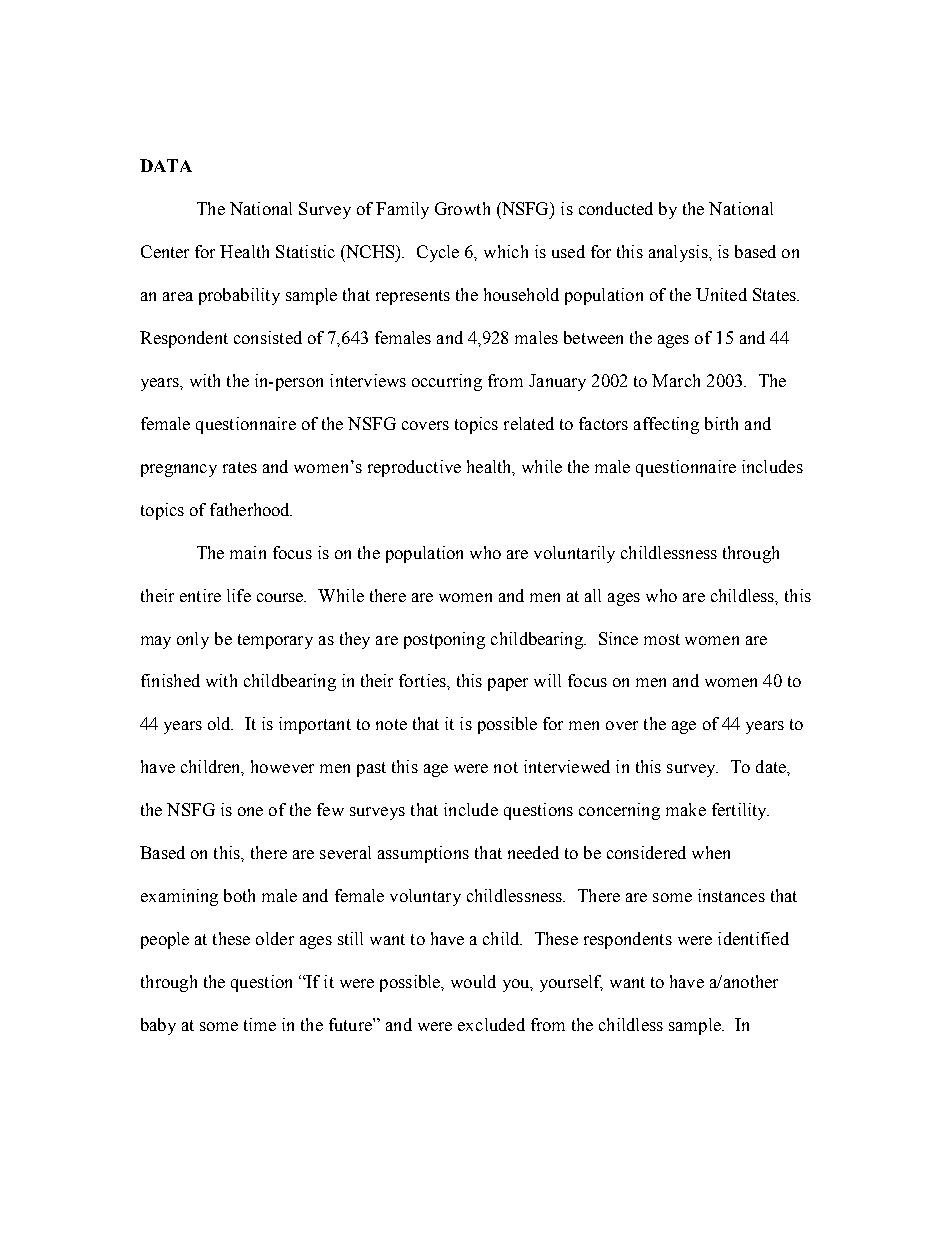 This document has height=1233, width=952. What do you see at coordinates (250, 811) in the document?
I see `one` at bounding box center [250, 811].
